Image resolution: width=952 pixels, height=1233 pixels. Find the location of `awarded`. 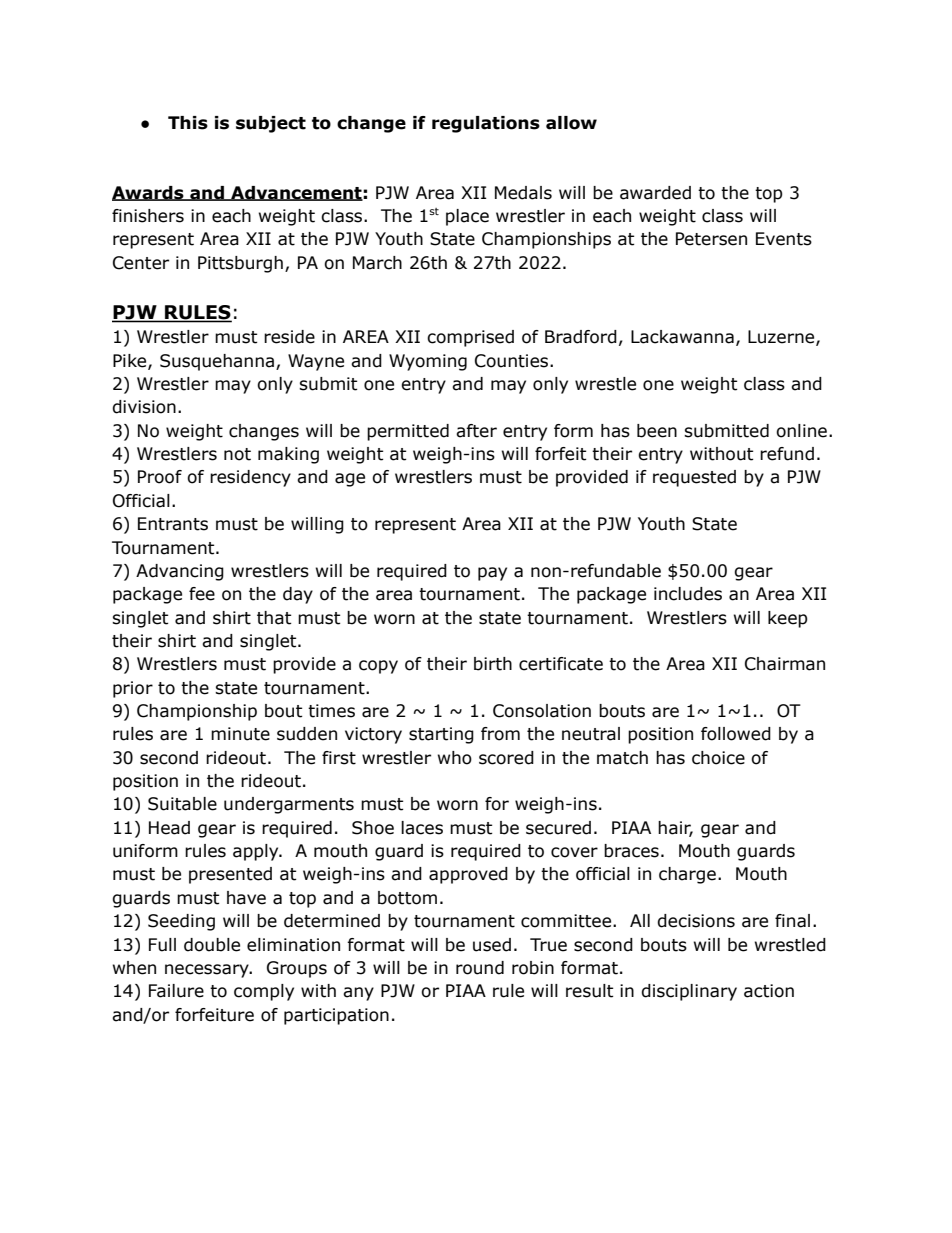

awarded is located at coordinates (655, 193).
